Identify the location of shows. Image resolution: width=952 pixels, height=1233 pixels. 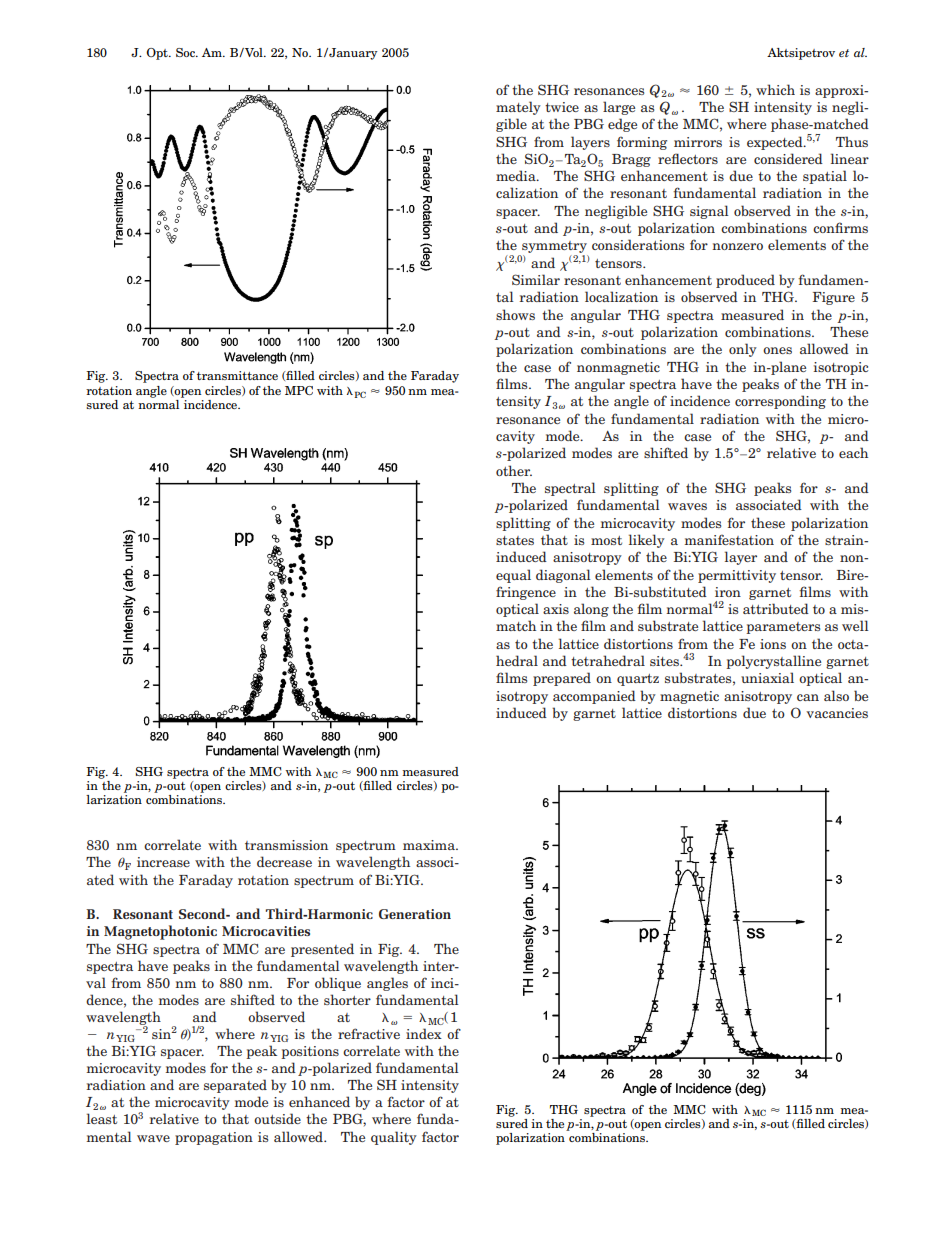
(515, 314).
